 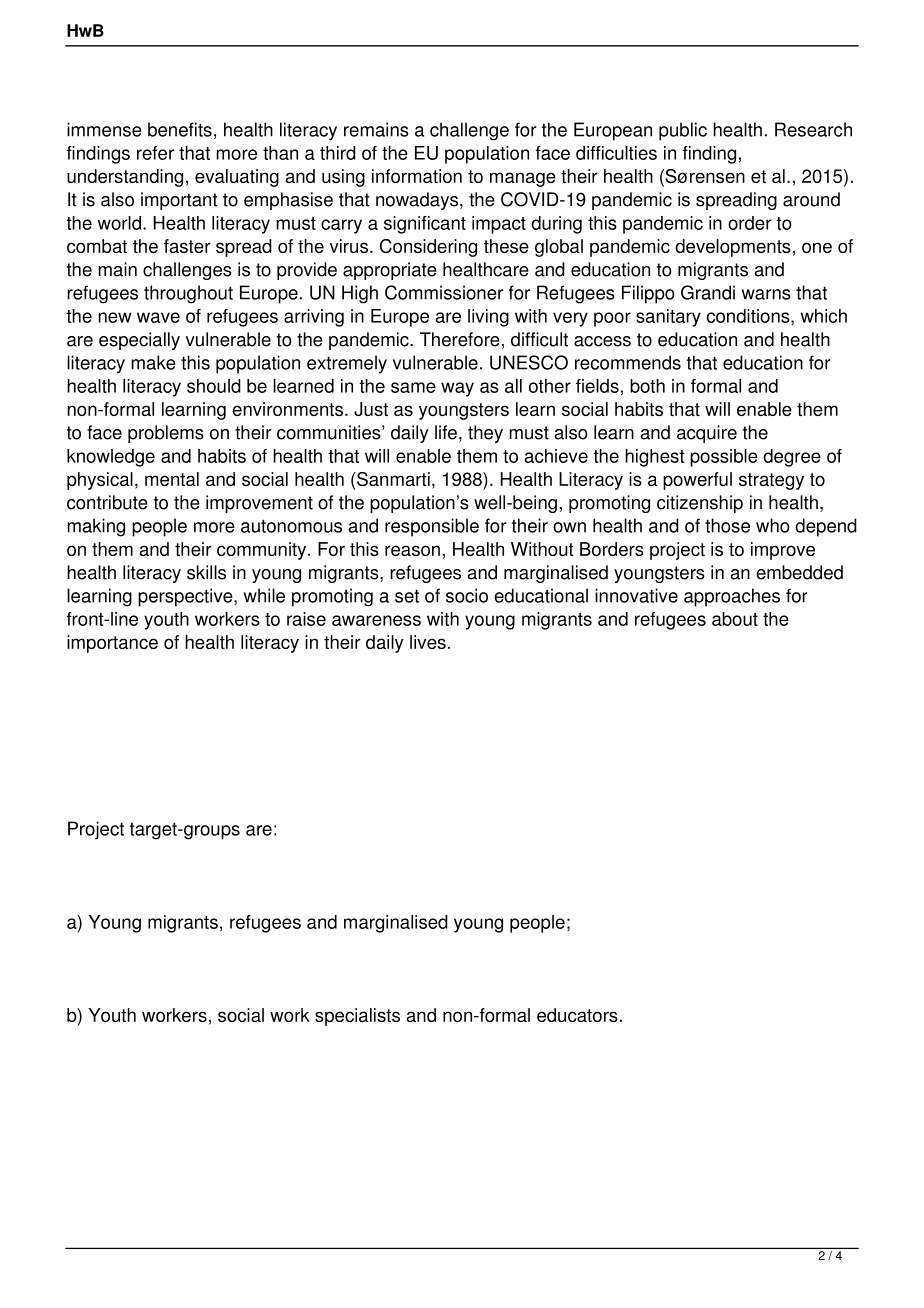 What do you see at coordinates (357, 1017) in the document?
I see `specialists` at bounding box center [357, 1017].
